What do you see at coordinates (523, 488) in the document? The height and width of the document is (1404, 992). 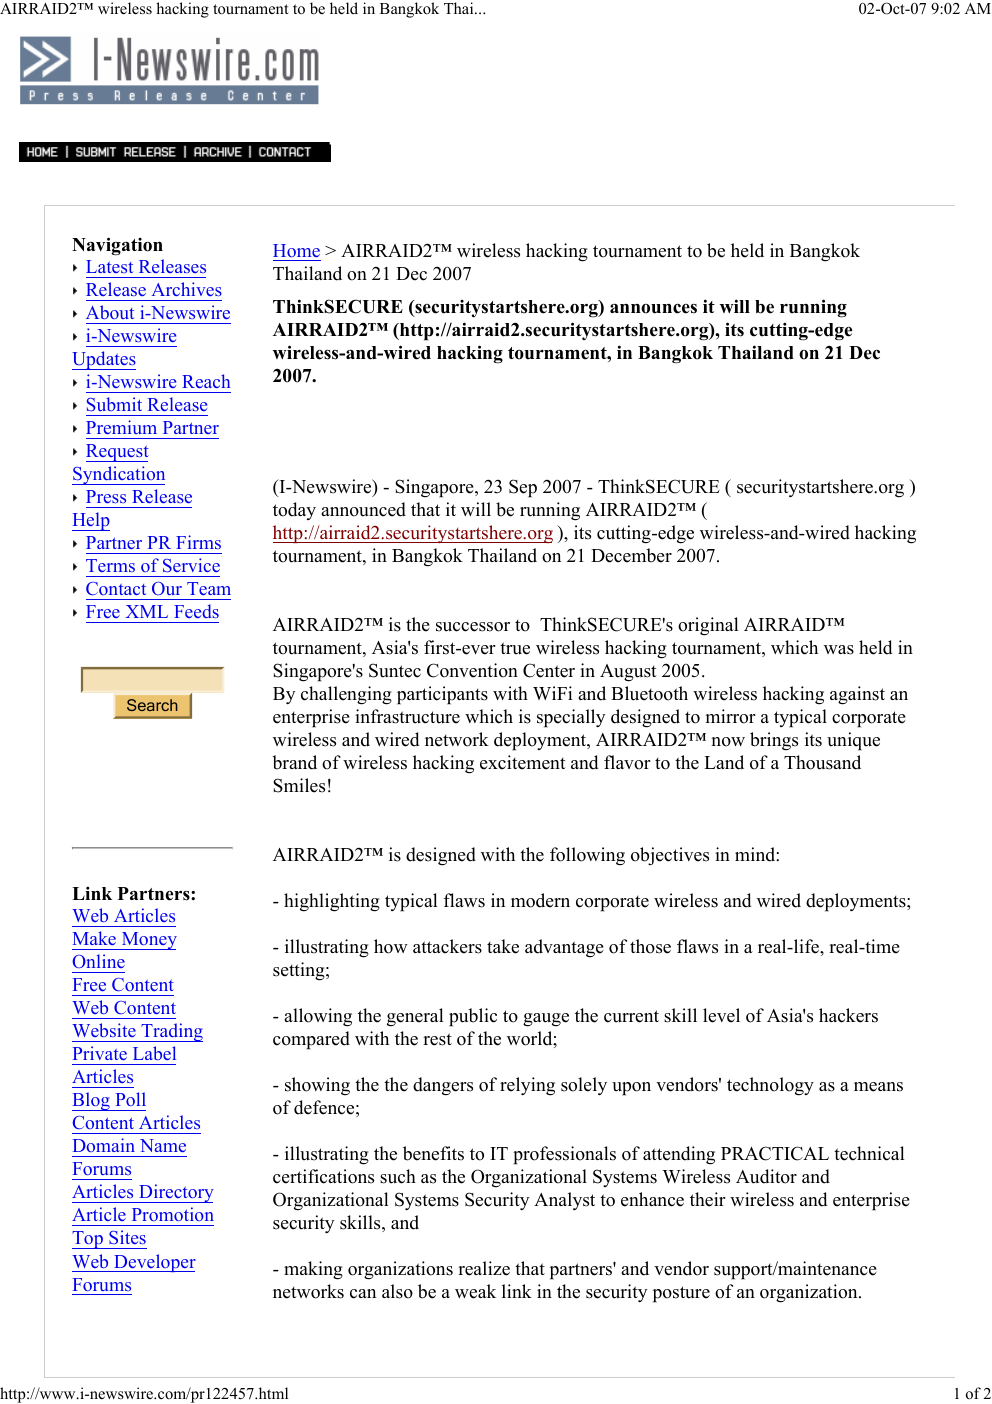 I see `Sep` at bounding box center [523, 488].
